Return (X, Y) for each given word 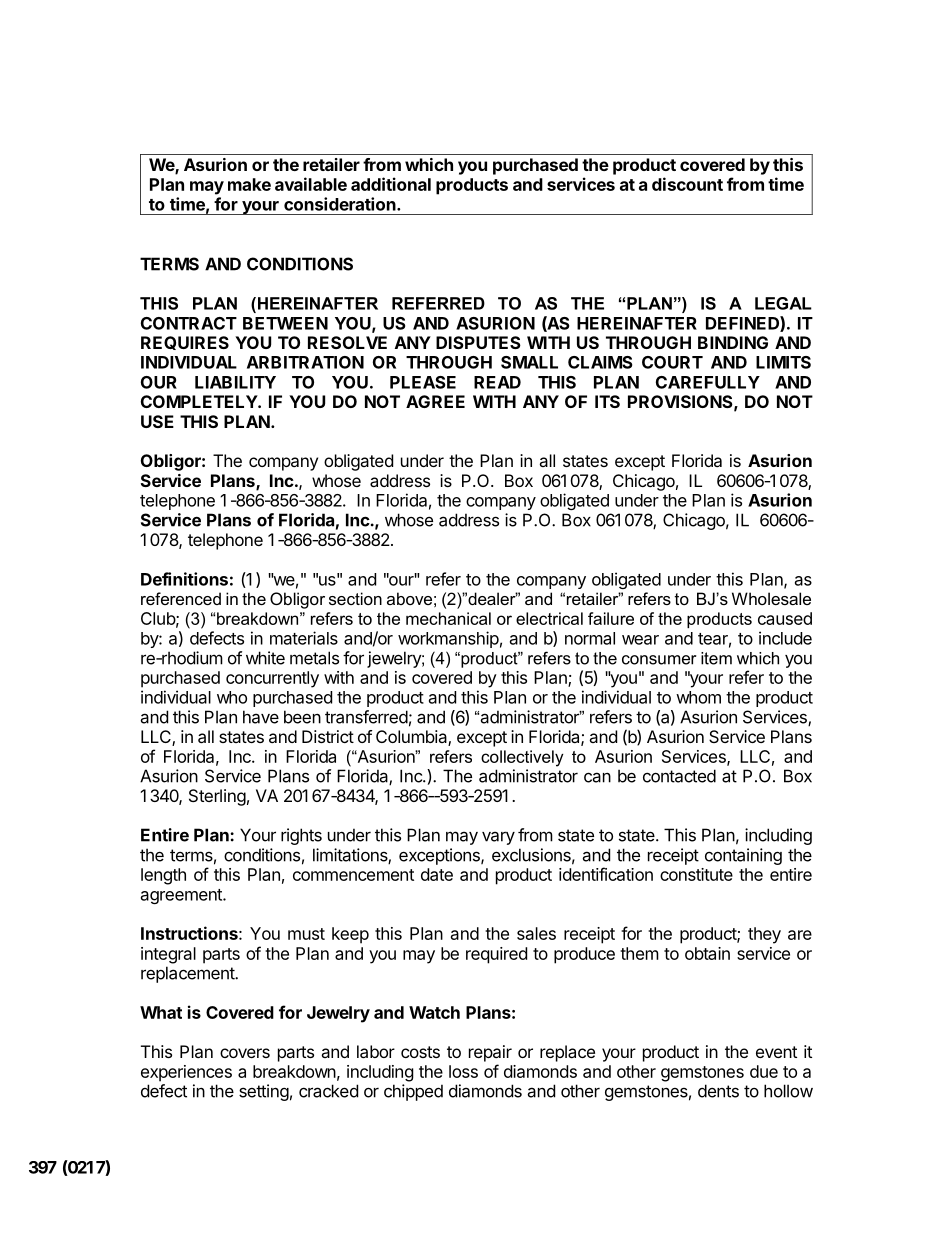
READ (497, 382)
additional (391, 184)
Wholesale (771, 598)
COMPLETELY (200, 401)
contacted (679, 776)
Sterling (217, 797)
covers (245, 1053)
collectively (522, 758)
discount (687, 184)
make (249, 184)
